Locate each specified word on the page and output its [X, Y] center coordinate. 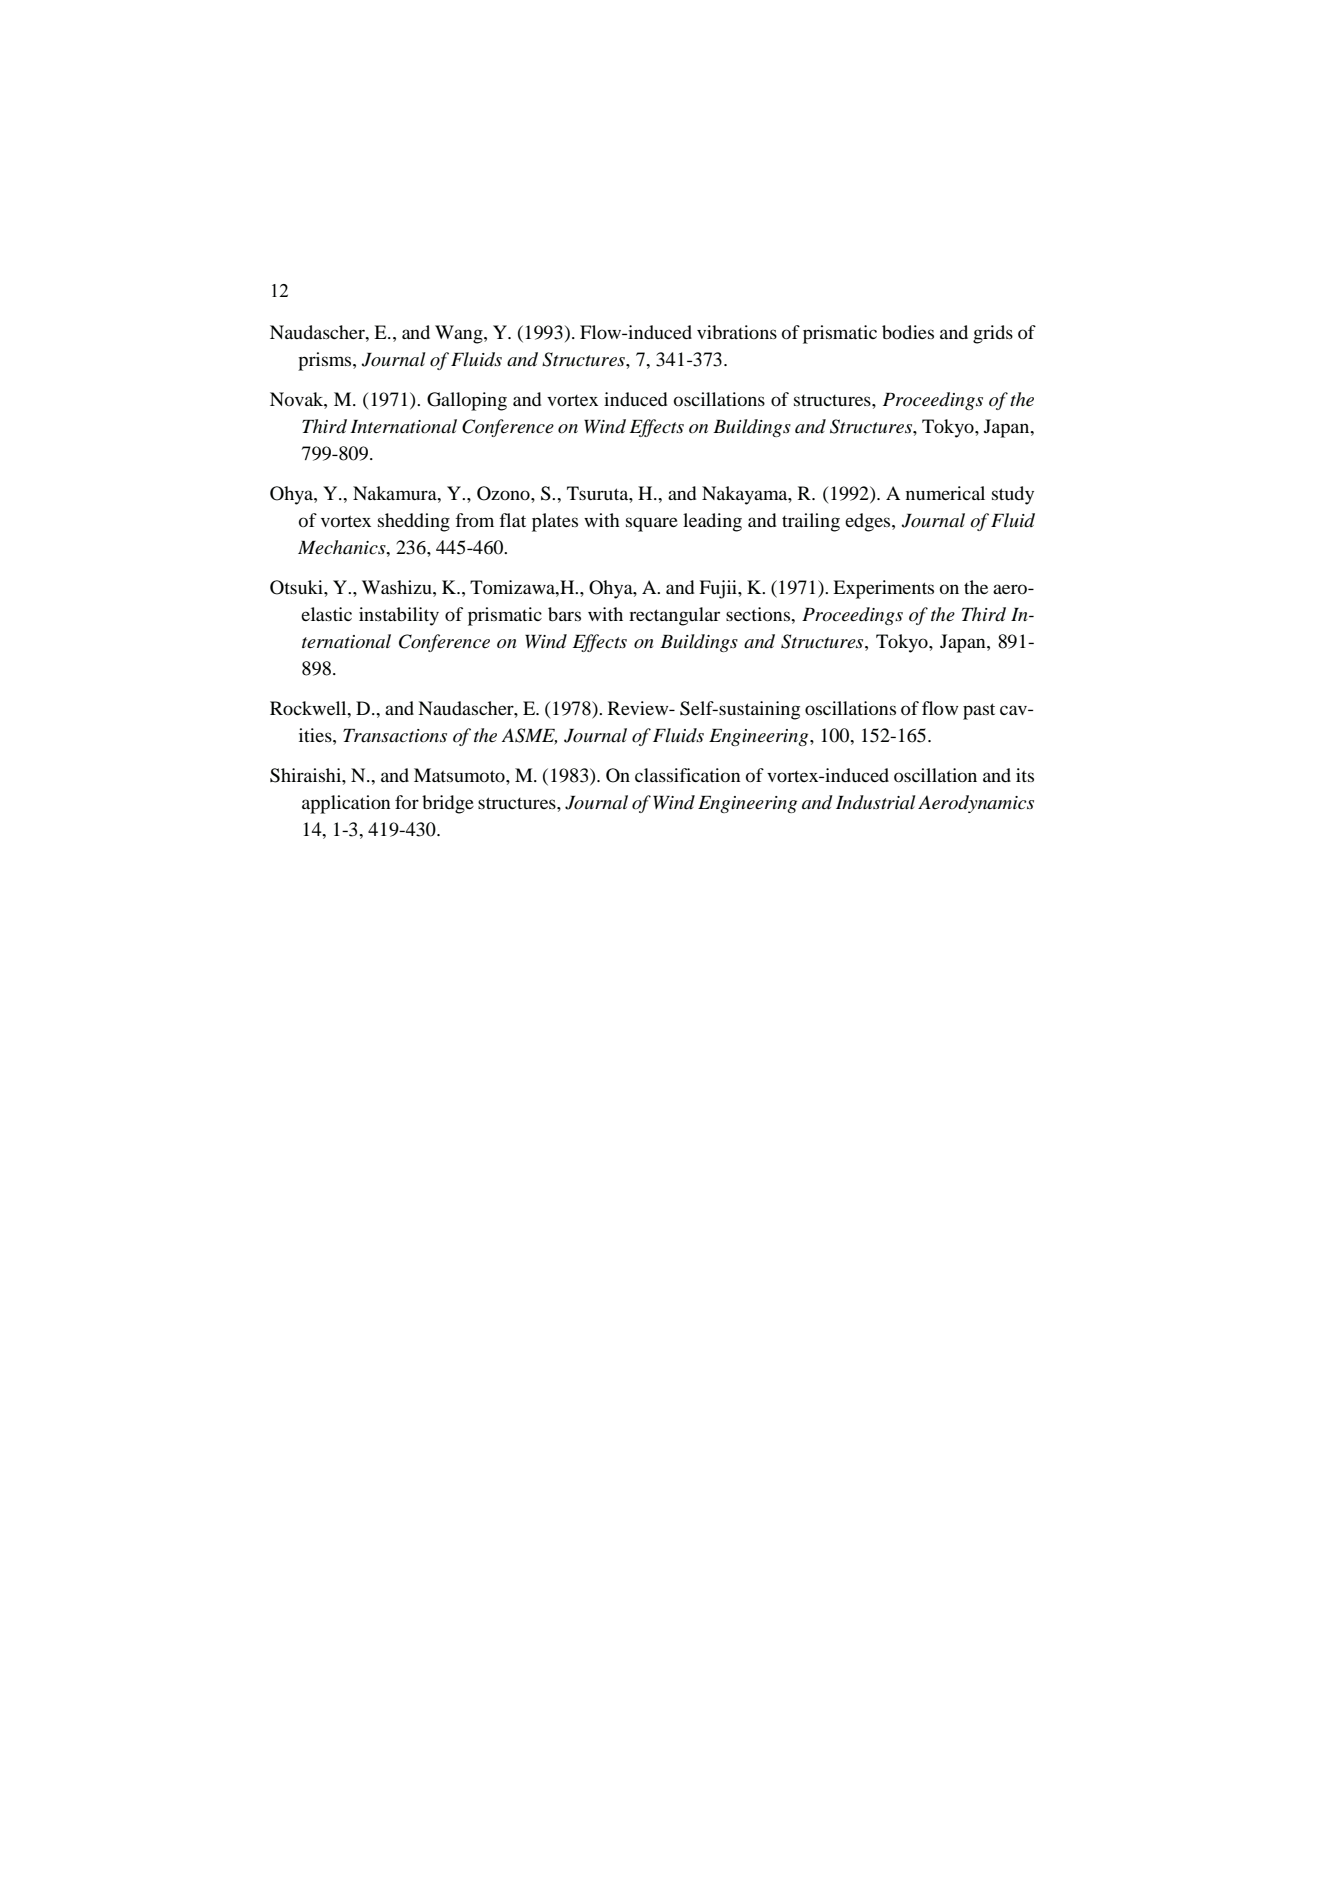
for [407, 802]
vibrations [737, 332]
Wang [460, 334]
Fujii [719, 589]
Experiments [883, 589]
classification [688, 775]
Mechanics [343, 547]
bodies [908, 332]
